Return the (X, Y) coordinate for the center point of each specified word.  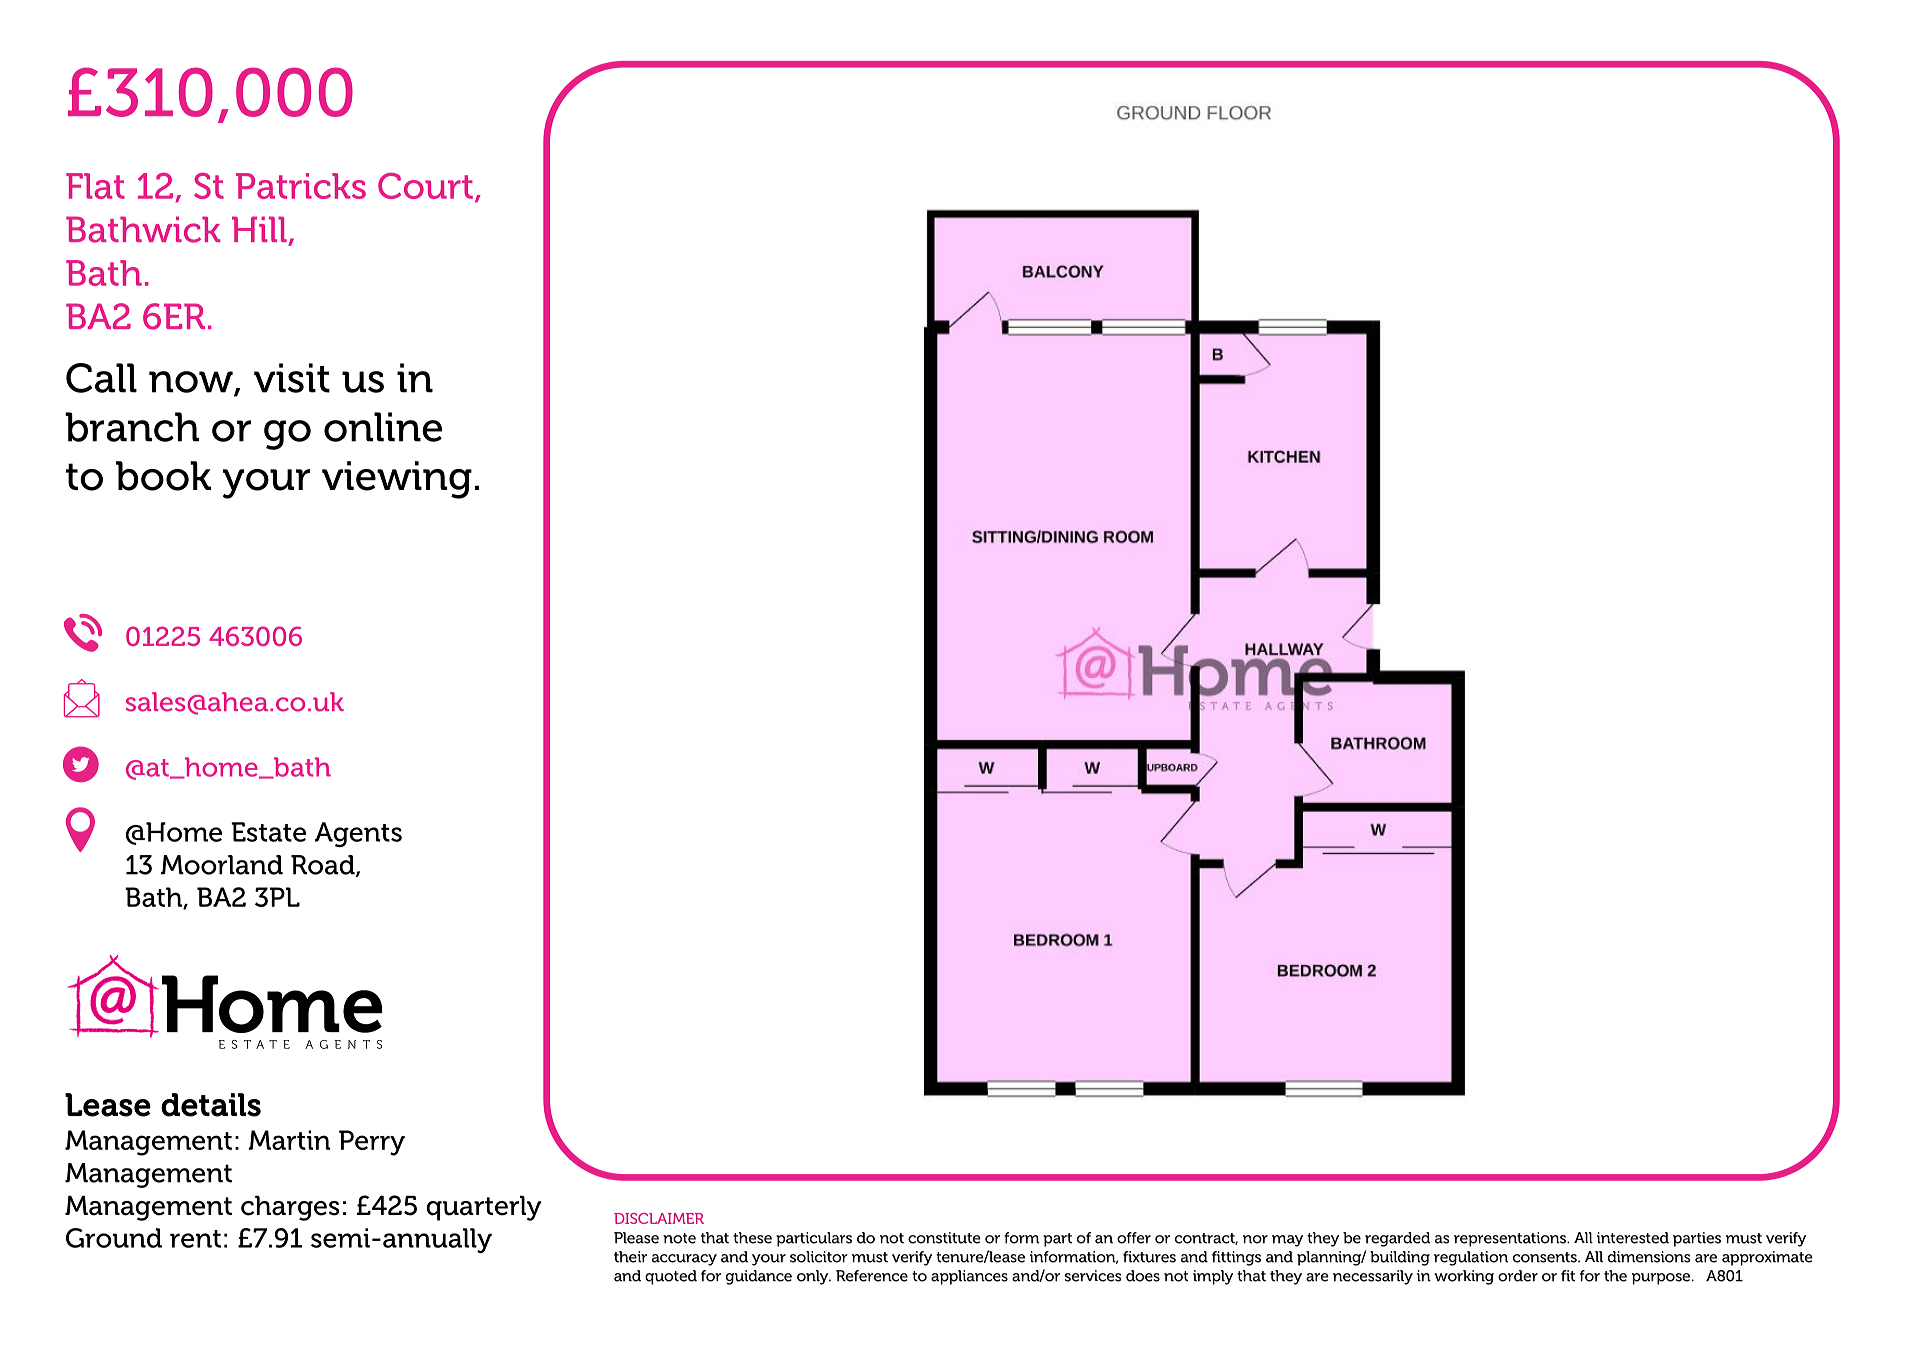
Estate (268, 832)
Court (425, 186)
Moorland (222, 865)
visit (292, 378)
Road (324, 866)
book (163, 476)
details (211, 1105)
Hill (259, 229)
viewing (397, 480)
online (383, 427)
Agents (358, 834)
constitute (944, 1238)
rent (195, 1239)
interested (1633, 1238)
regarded (1397, 1239)
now (192, 383)
